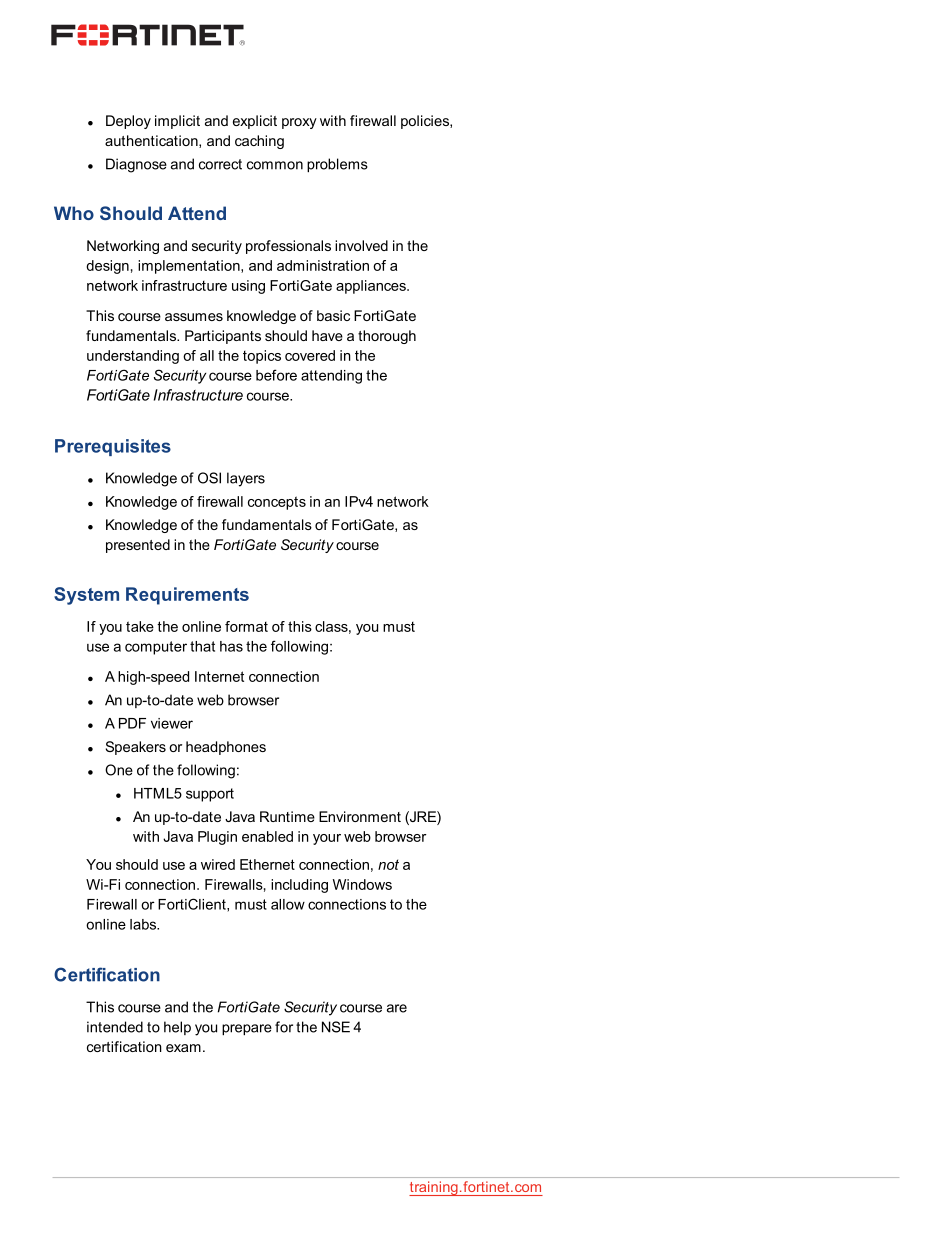 The image size is (952, 1233). Describe the element at coordinates (133, 357) in the image. I see `understanding` at that location.
